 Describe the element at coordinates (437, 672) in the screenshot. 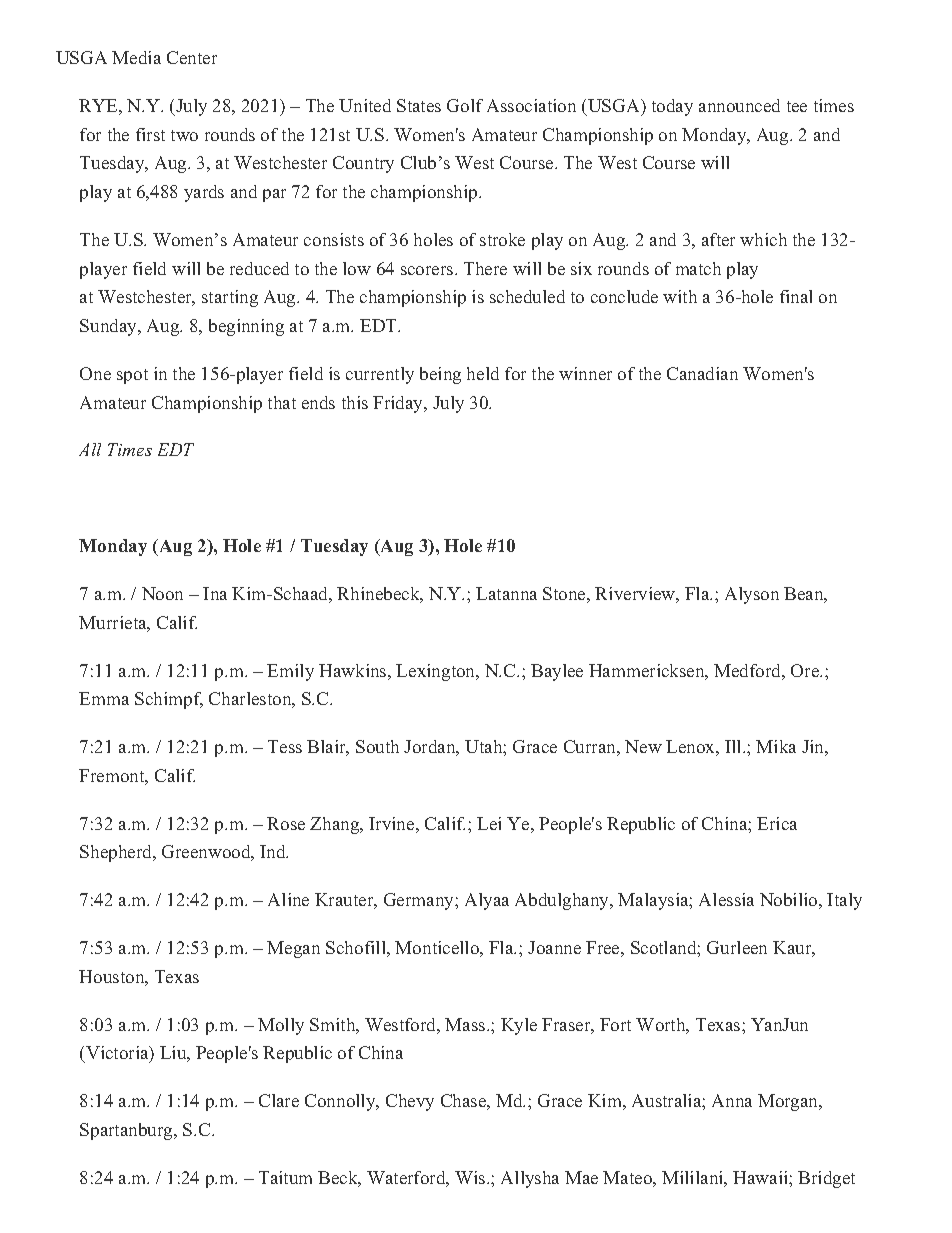

I see `Lexington` at that location.
